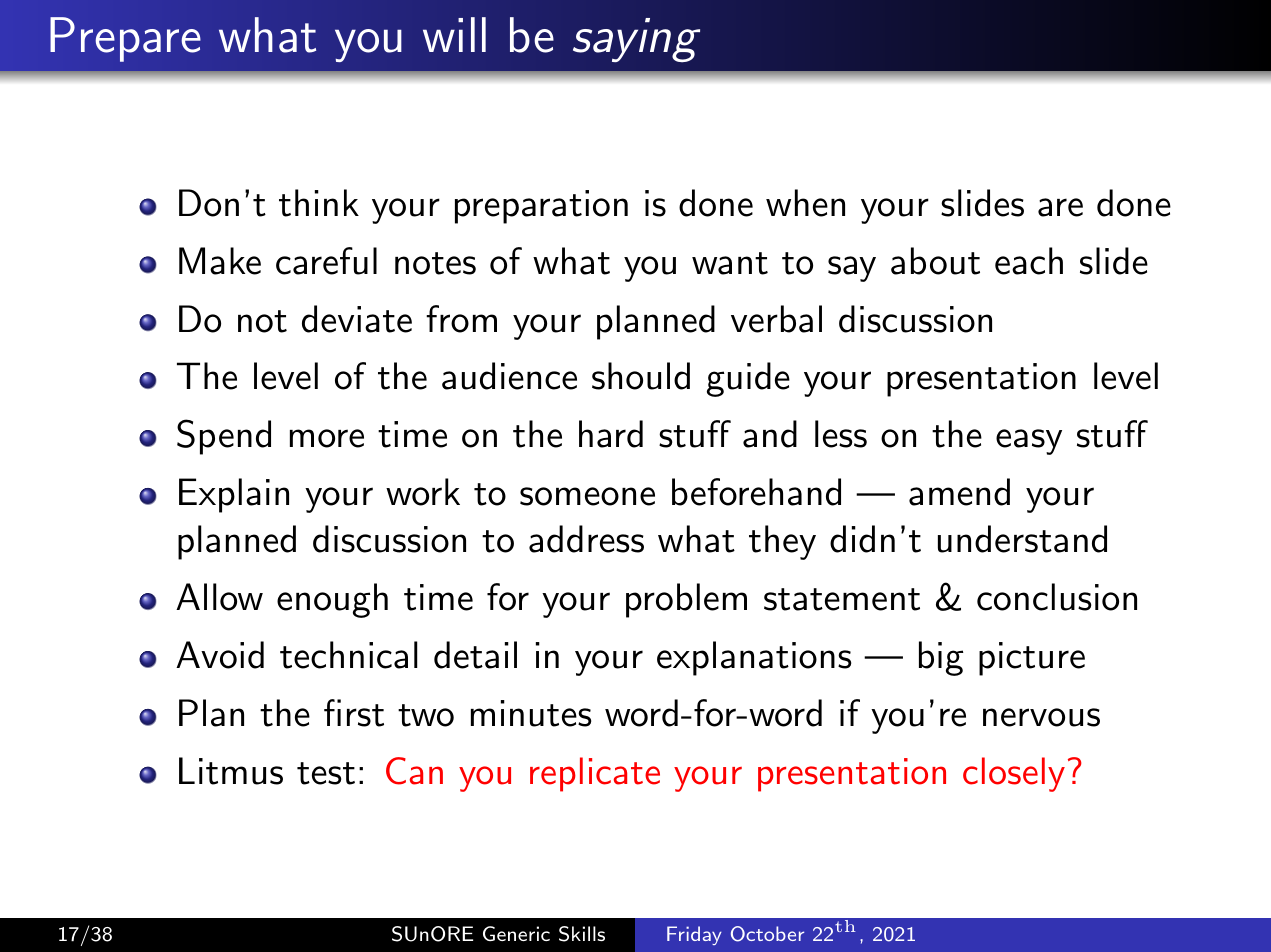 The width and height of the page is (1271, 952). I want to click on Avoid, so click(220, 655).
